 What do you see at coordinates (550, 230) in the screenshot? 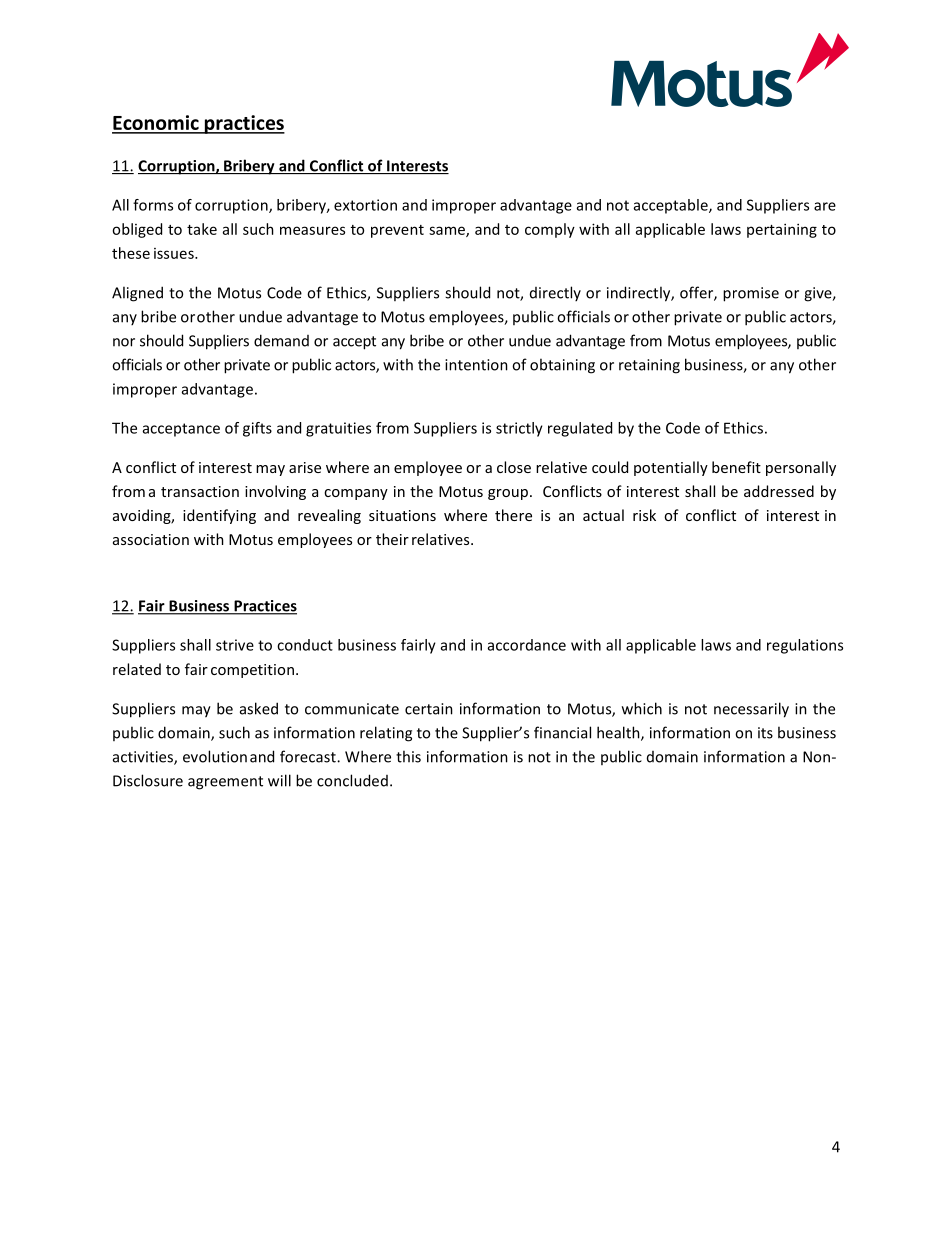
I see `comply` at bounding box center [550, 230].
